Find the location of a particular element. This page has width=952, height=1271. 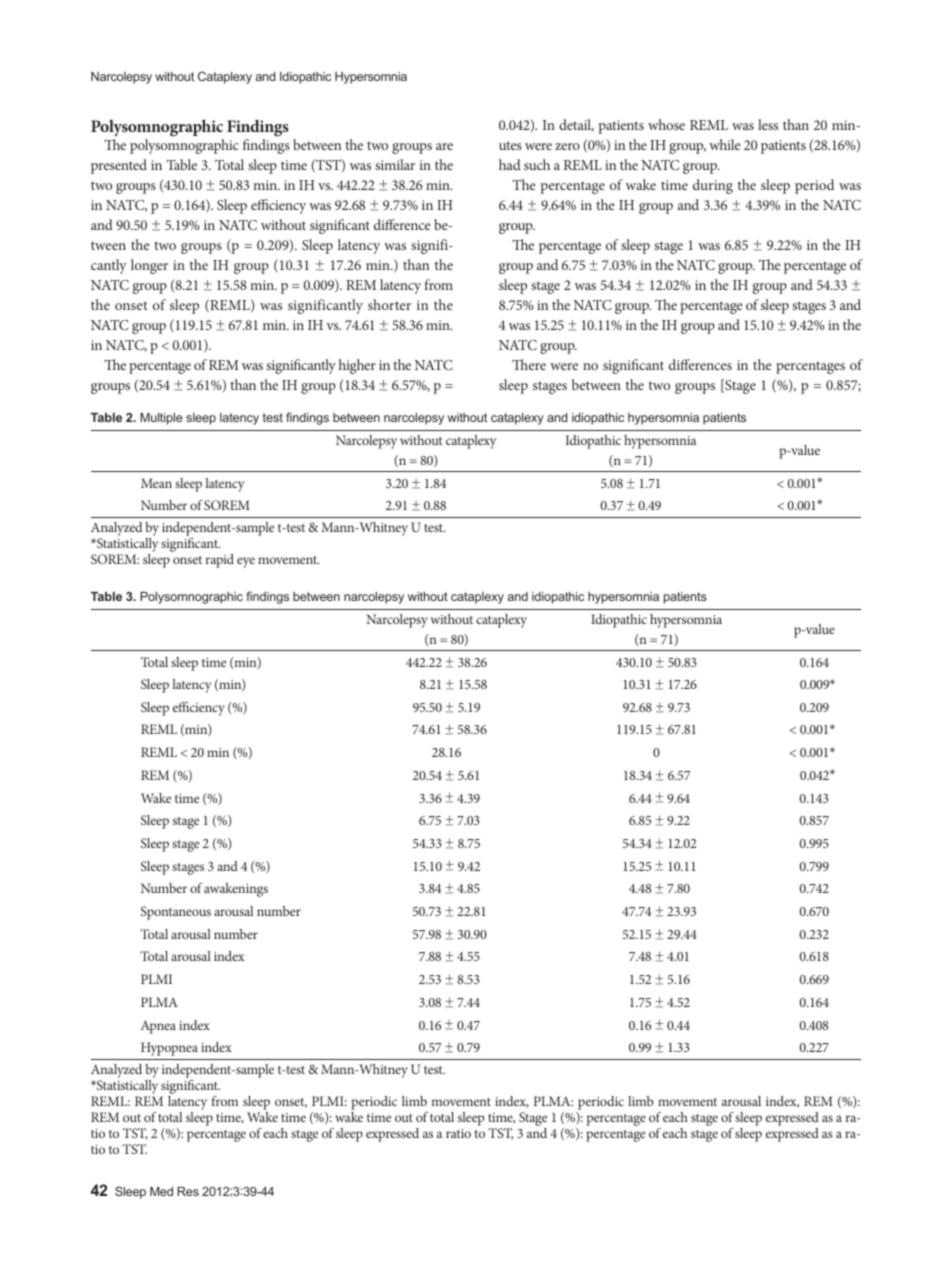

rapid is located at coordinates (219, 561).
